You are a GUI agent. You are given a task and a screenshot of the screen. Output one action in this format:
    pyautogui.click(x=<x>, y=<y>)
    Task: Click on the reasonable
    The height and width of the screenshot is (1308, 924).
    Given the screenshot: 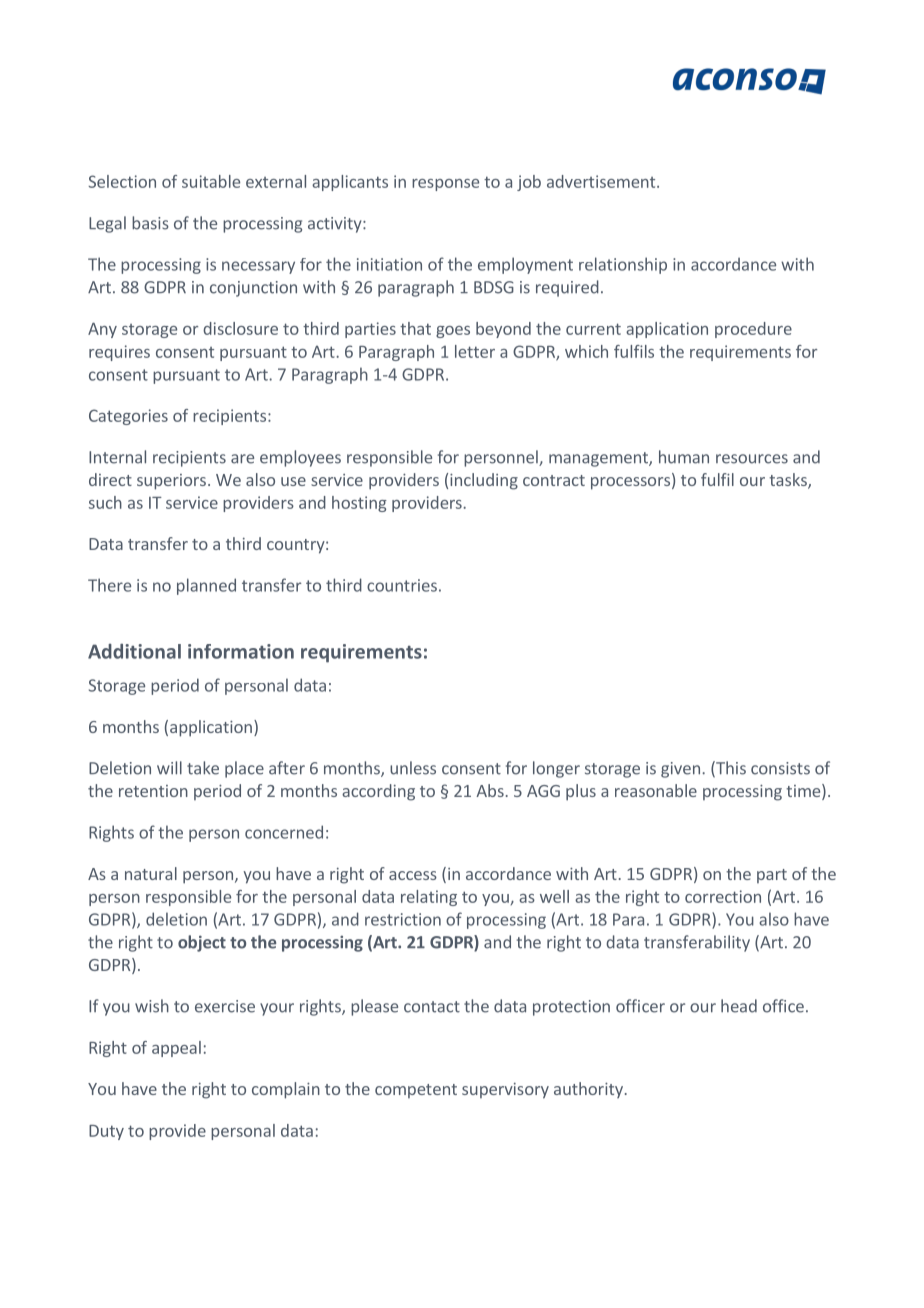 What is the action you would take?
    pyautogui.click(x=656, y=790)
